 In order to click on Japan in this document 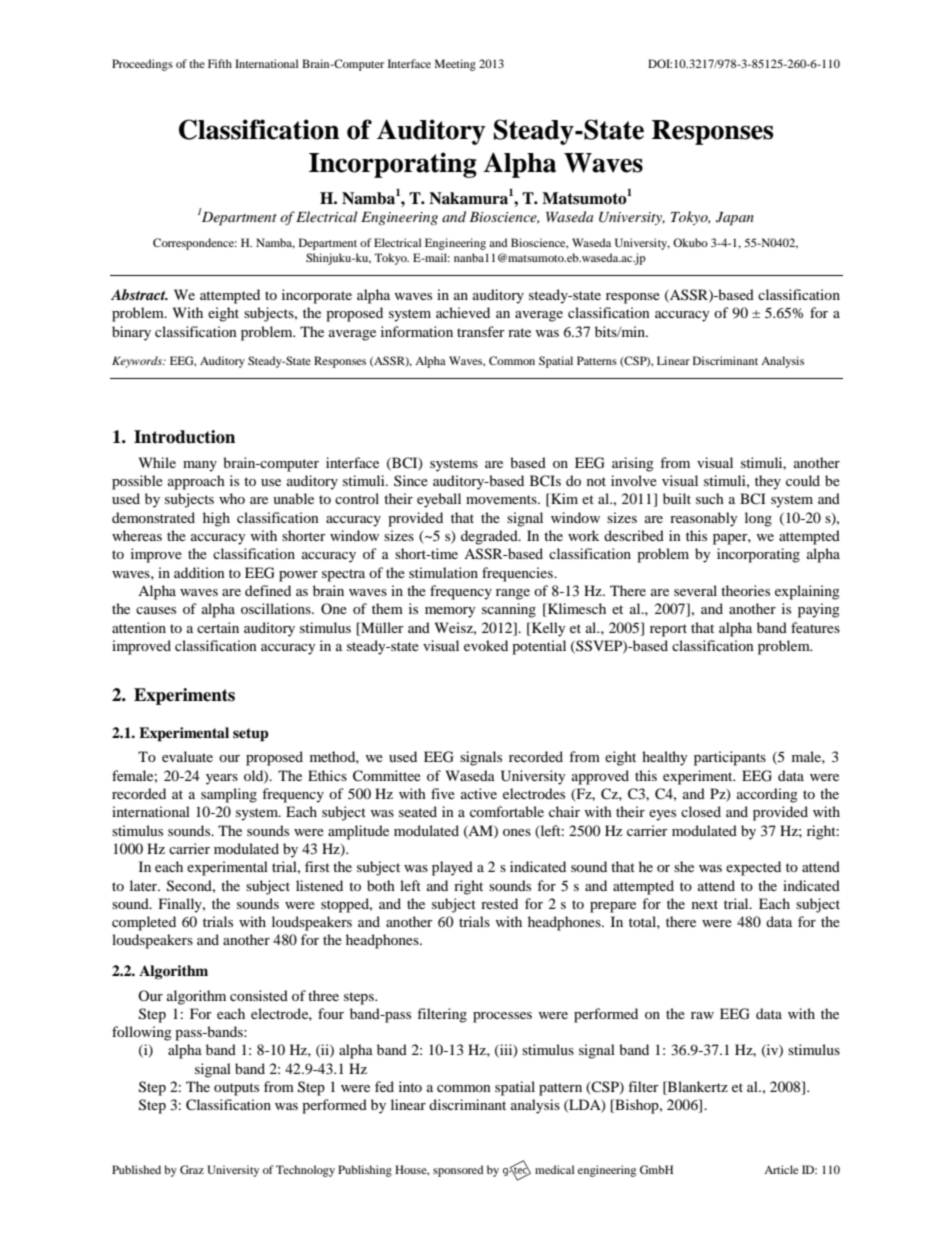, I will do `click(735, 219)`.
